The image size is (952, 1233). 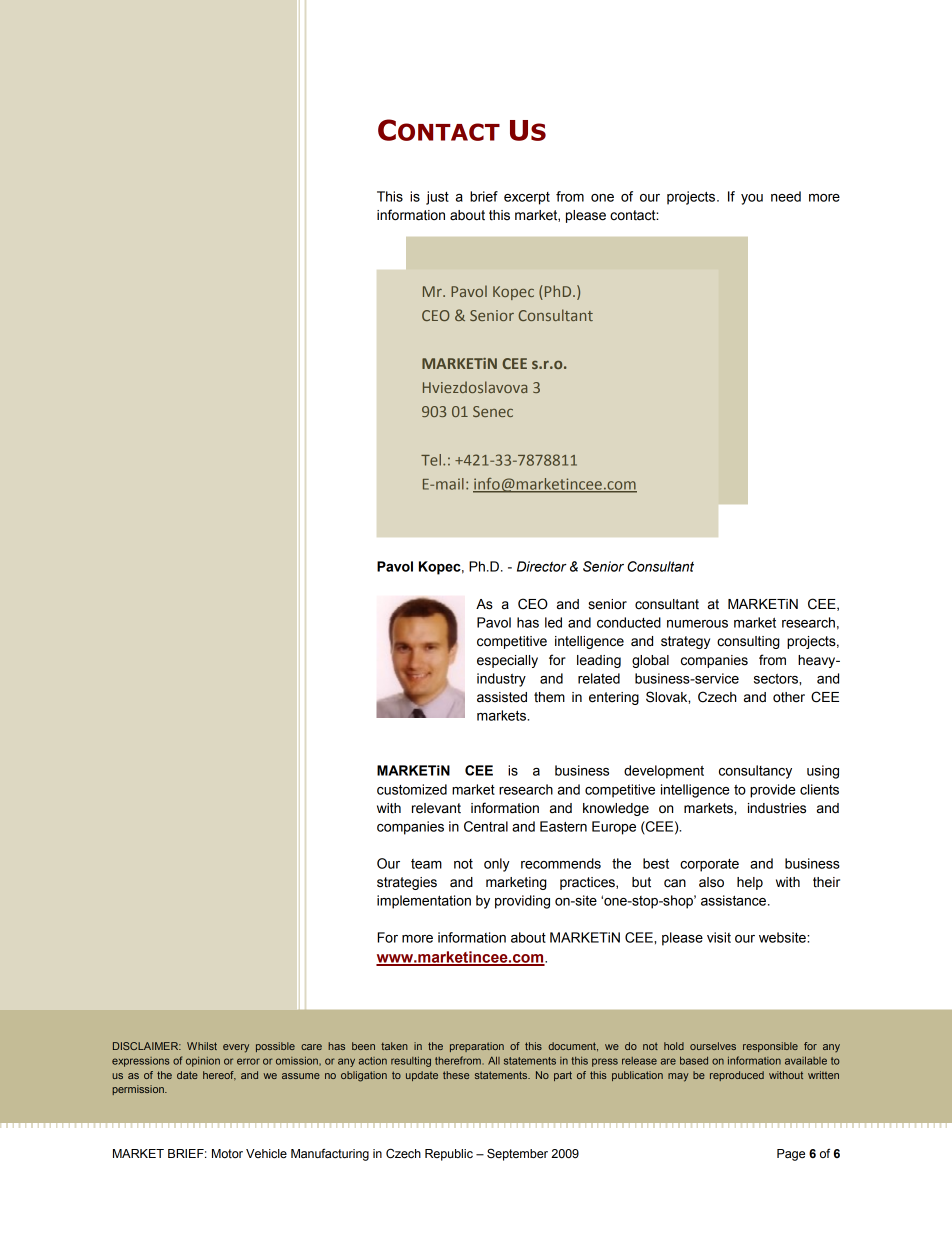 I want to click on Motor, so click(x=227, y=1153).
